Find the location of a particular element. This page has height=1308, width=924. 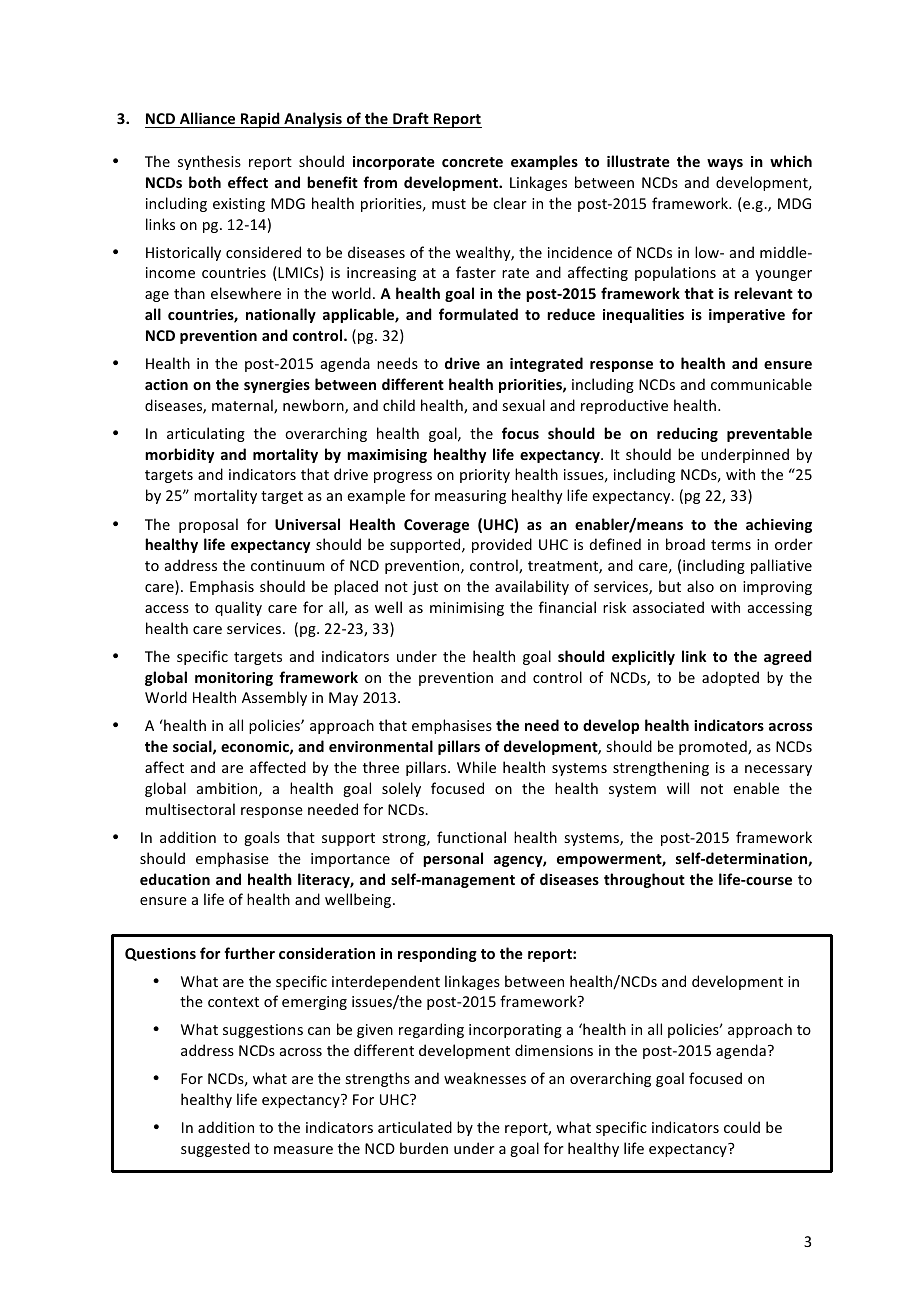

nationally is located at coordinates (281, 315).
